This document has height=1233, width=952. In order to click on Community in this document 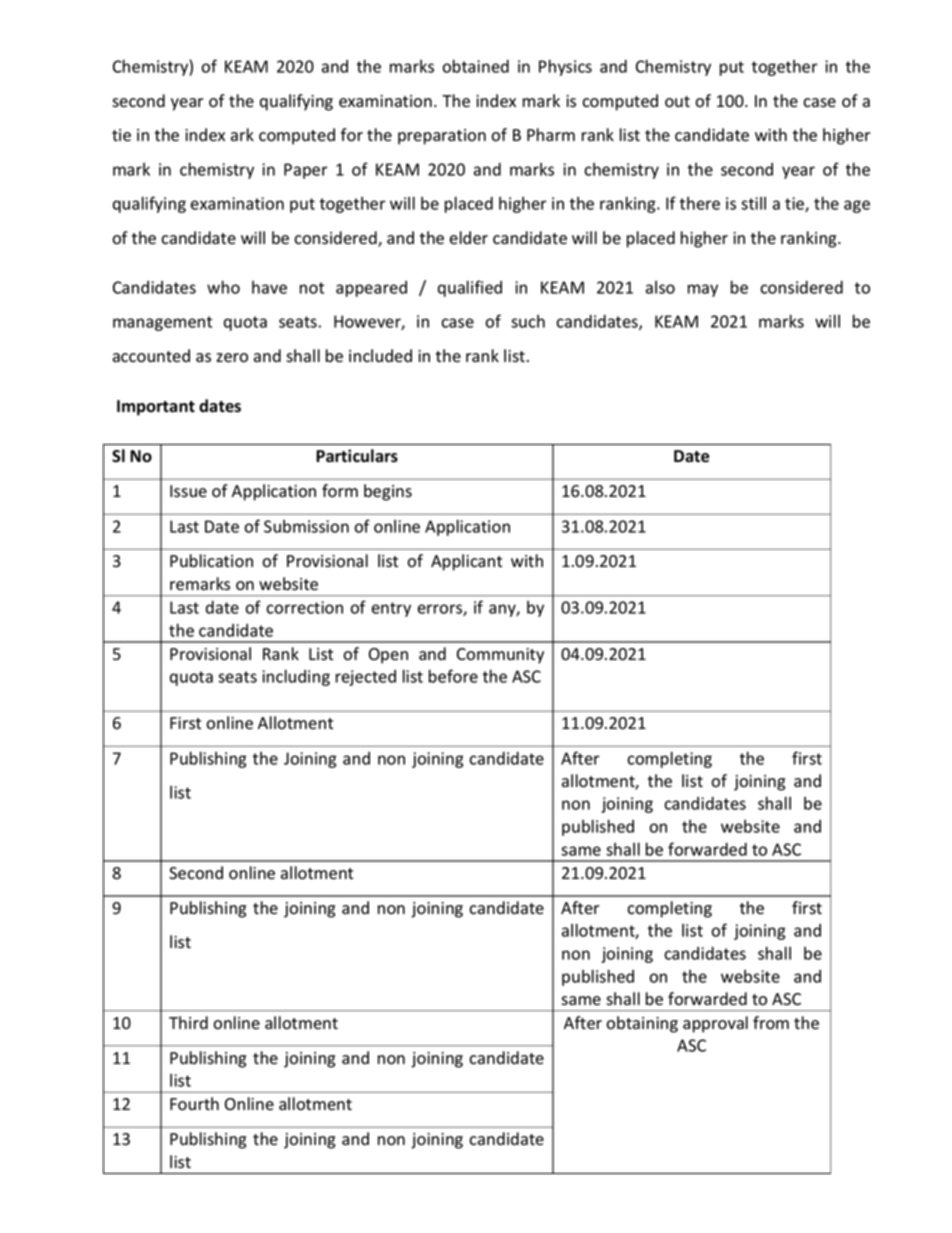, I will do `click(500, 656)`.
